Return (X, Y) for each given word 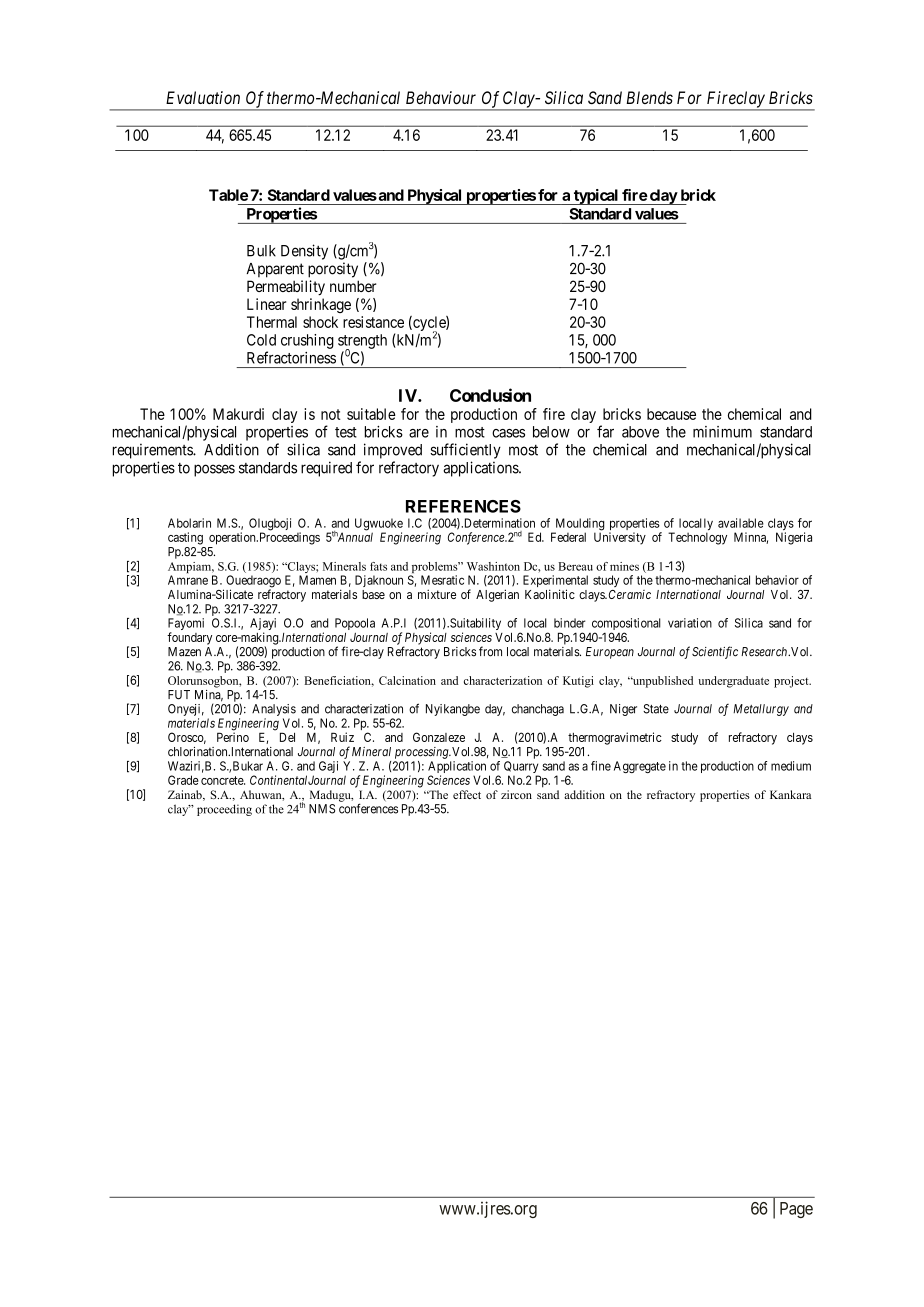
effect (467, 794)
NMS (322, 809)
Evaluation (203, 97)
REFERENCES (463, 506)
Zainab (186, 795)
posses (214, 470)
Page (796, 1210)
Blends (649, 97)
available (741, 523)
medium (791, 766)
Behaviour (441, 97)
